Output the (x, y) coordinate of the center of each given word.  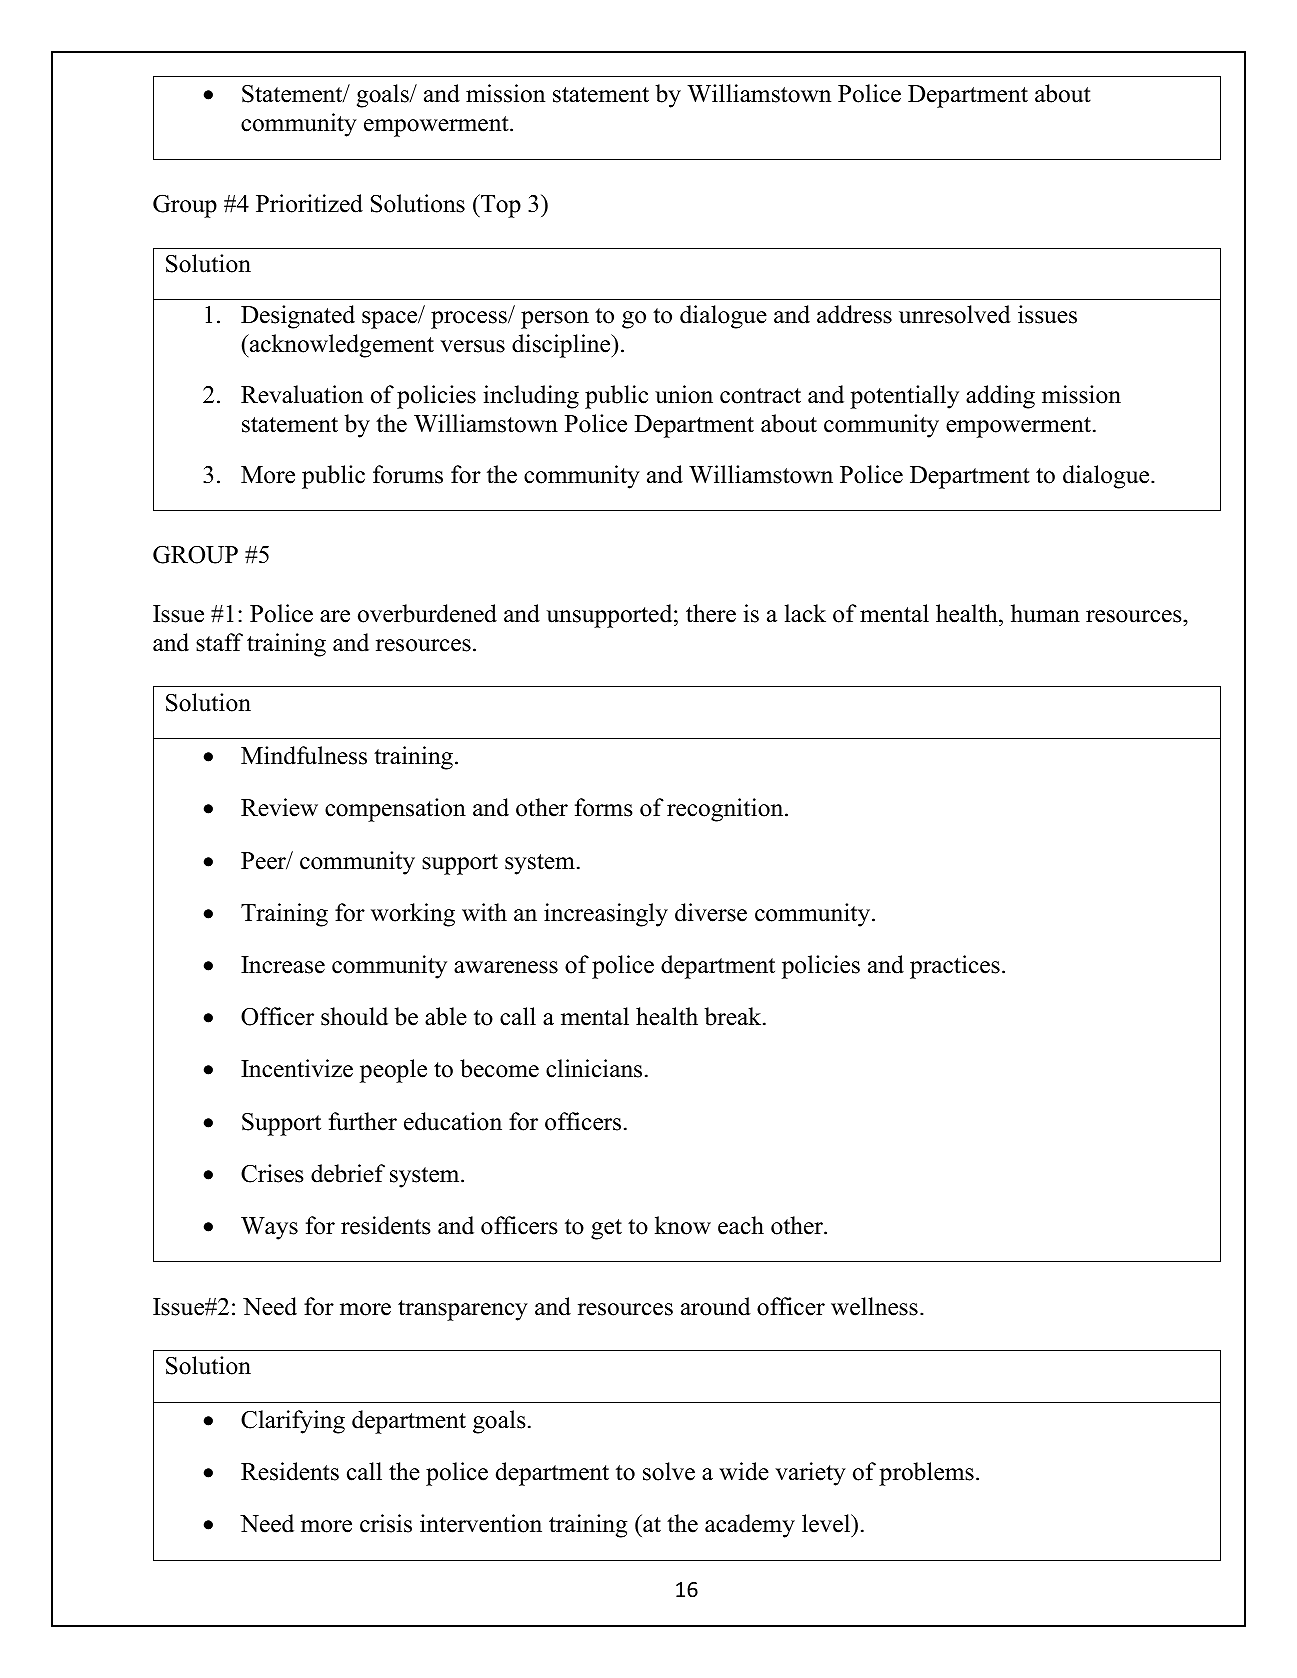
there (711, 613)
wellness (874, 1306)
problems (926, 1474)
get (606, 1229)
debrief (348, 1173)
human (1045, 613)
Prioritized (309, 203)
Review (279, 807)
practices (955, 967)
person (555, 320)
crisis (386, 1523)
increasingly (606, 915)
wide (744, 1471)
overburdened (427, 613)
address (854, 314)
